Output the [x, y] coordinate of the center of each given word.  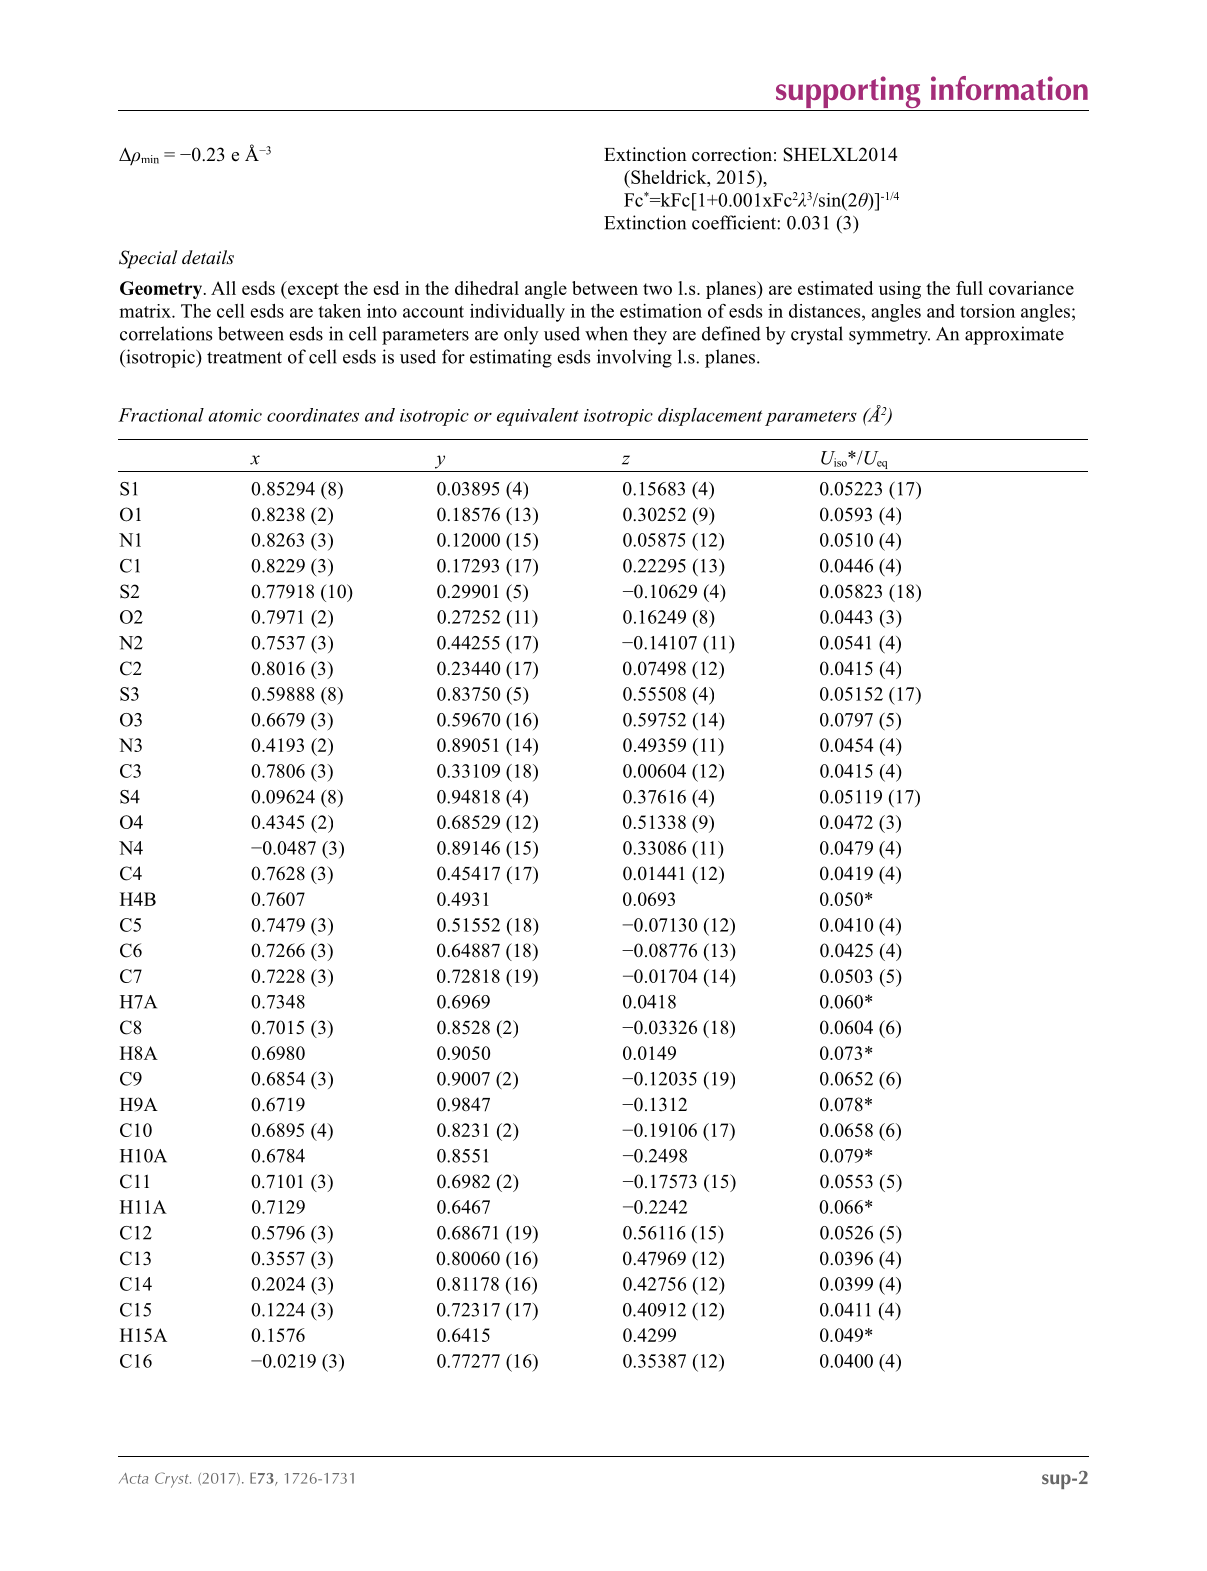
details [208, 257]
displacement [710, 417]
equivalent [538, 417]
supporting [848, 93]
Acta [133, 1478]
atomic [235, 415]
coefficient [735, 222]
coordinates [313, 415]
